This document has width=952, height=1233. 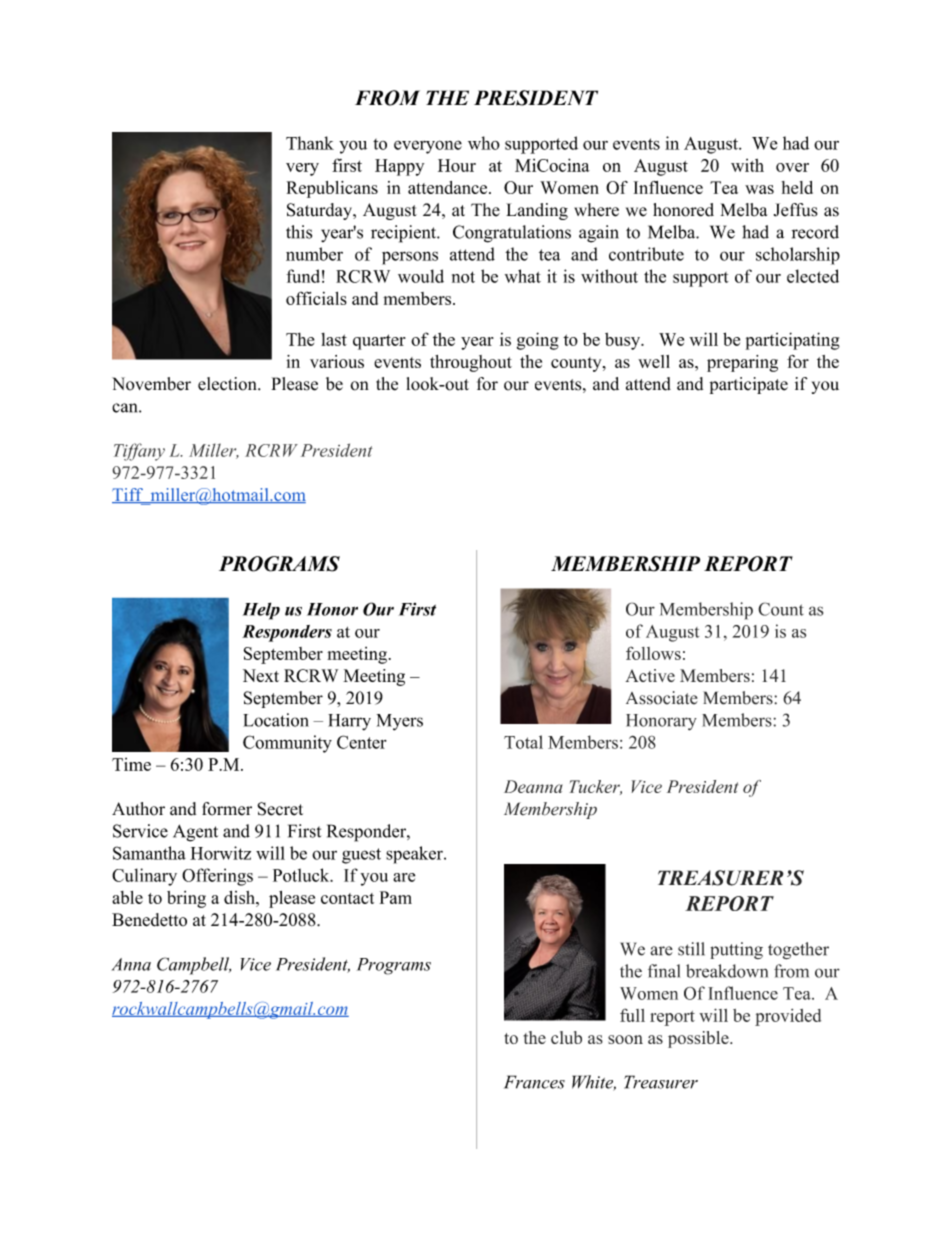 What do you see at coordinates (471, 363) in the document?
I see `throughout` at bounding box center [471, 363].
